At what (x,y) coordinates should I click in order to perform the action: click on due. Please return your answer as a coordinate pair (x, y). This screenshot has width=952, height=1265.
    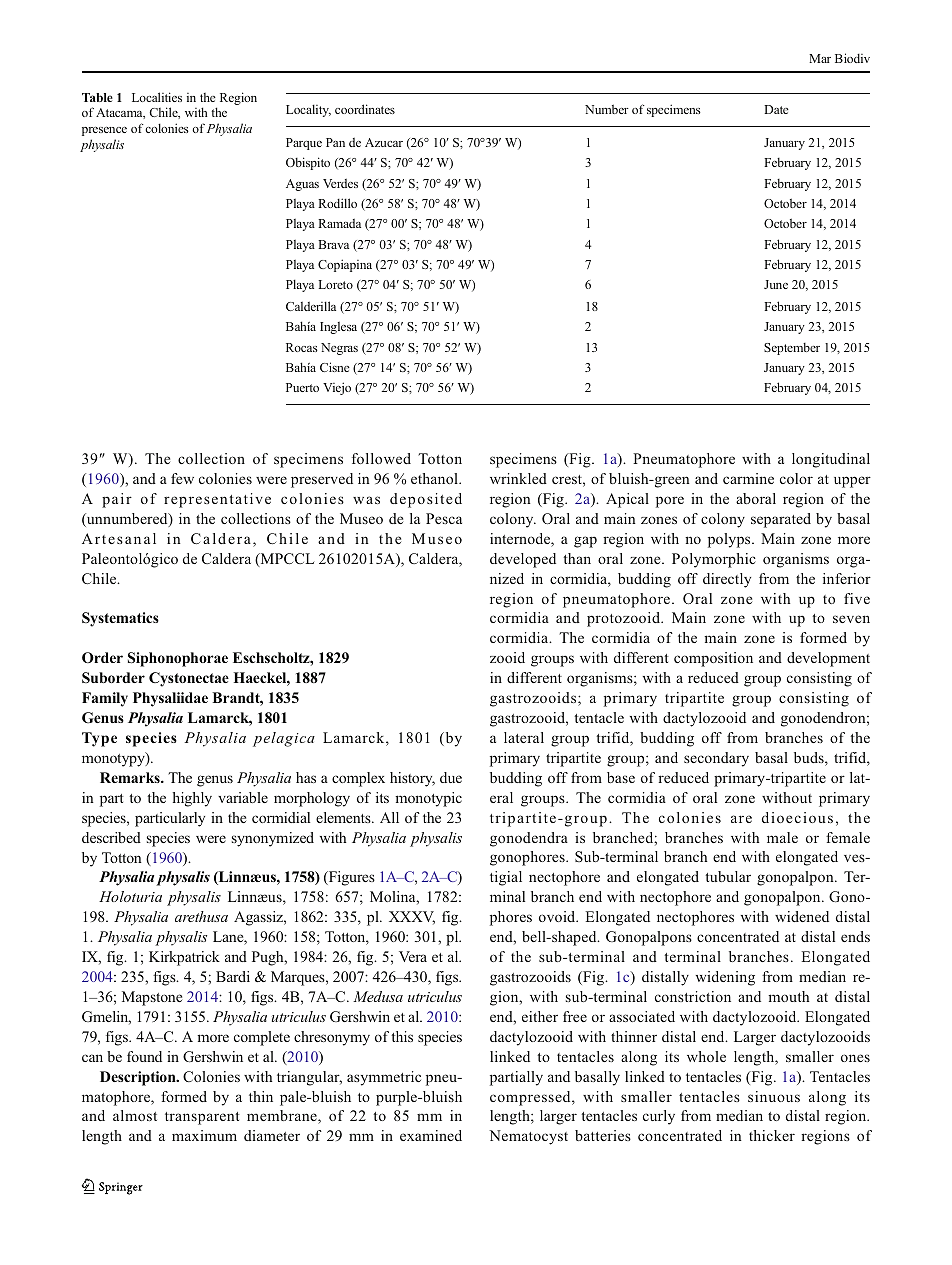
    Looking at the image, I should click on (451, 777).
